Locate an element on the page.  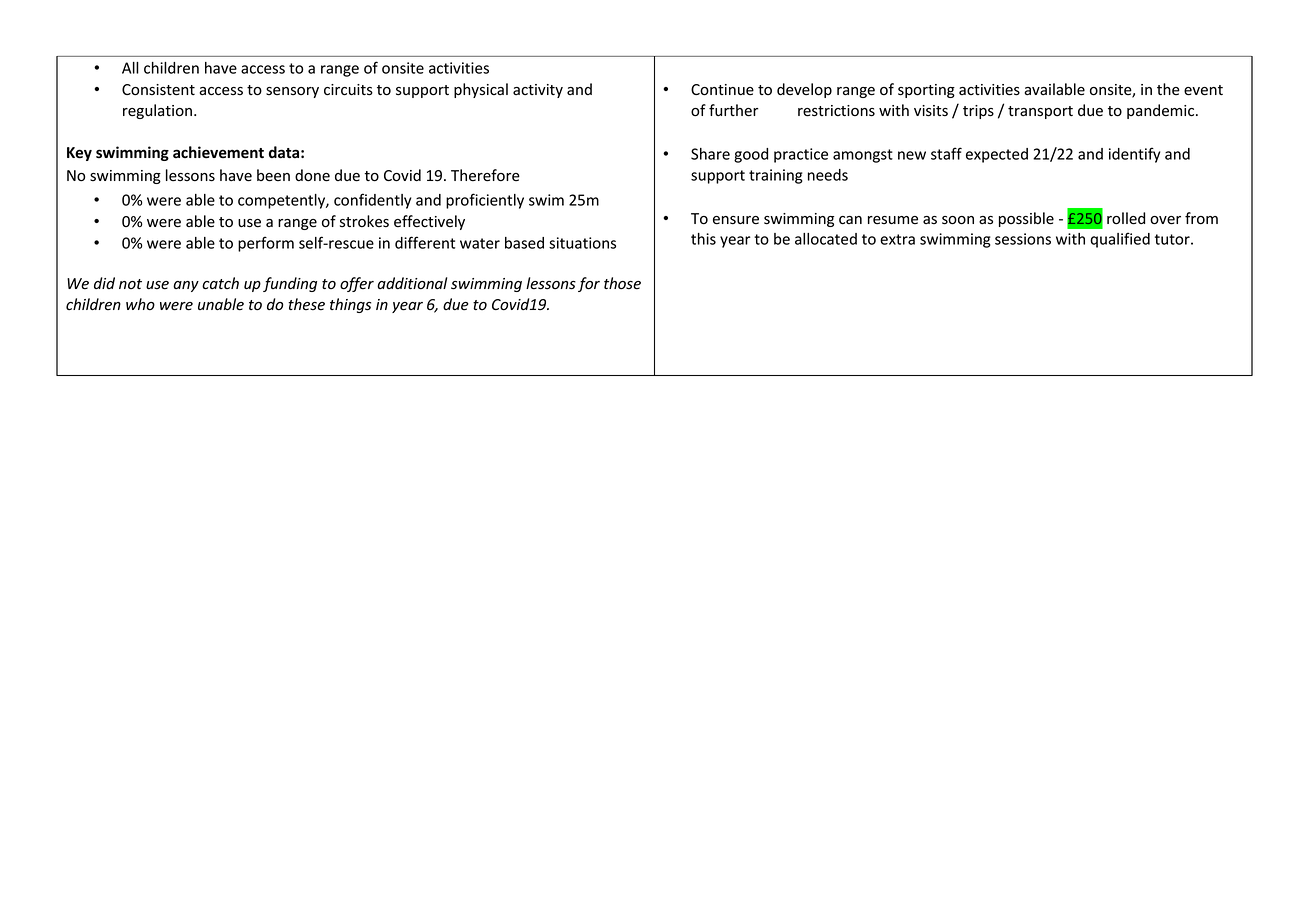
who is located at coordinates (140, 304).
